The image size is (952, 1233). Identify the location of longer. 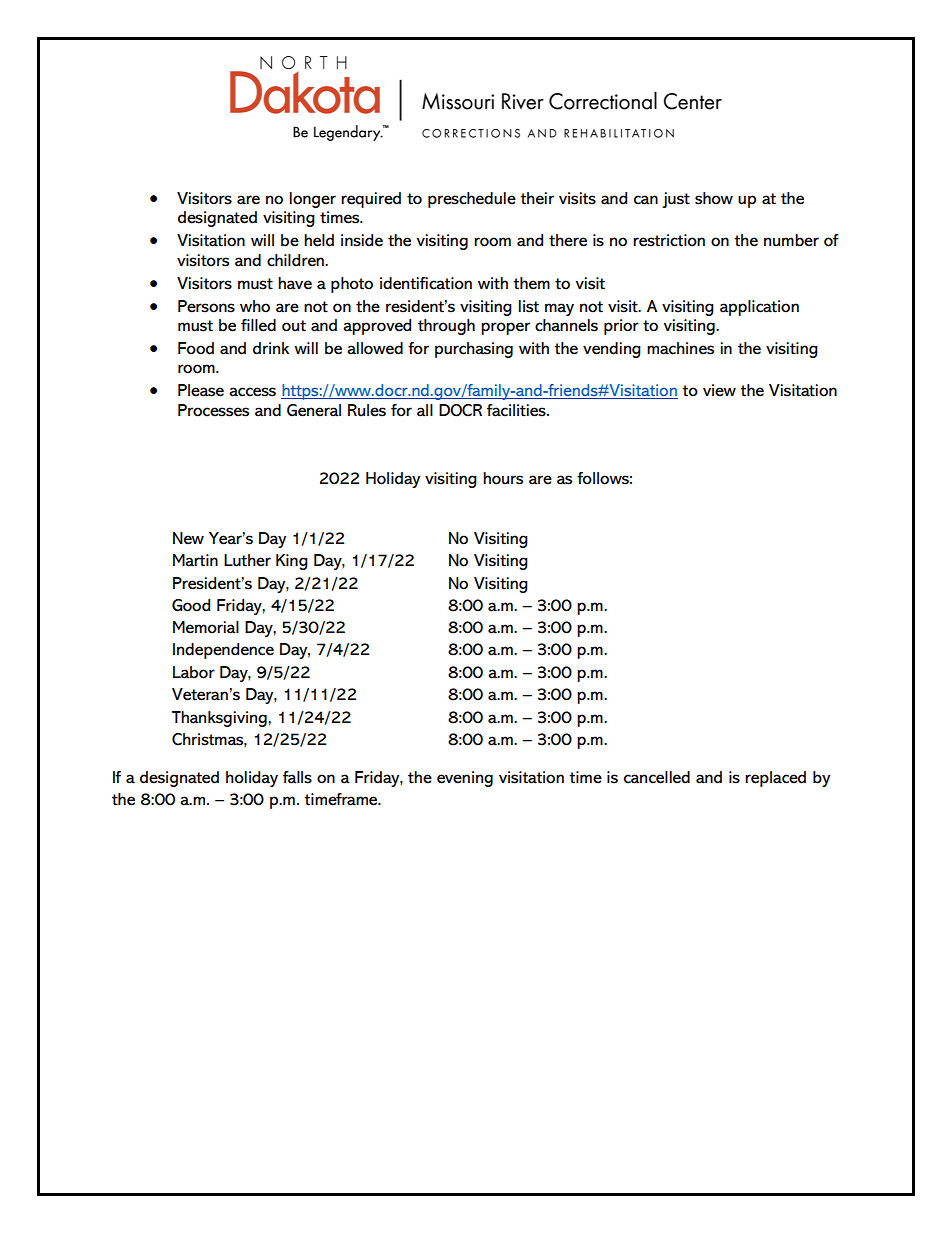
(313, 200).
